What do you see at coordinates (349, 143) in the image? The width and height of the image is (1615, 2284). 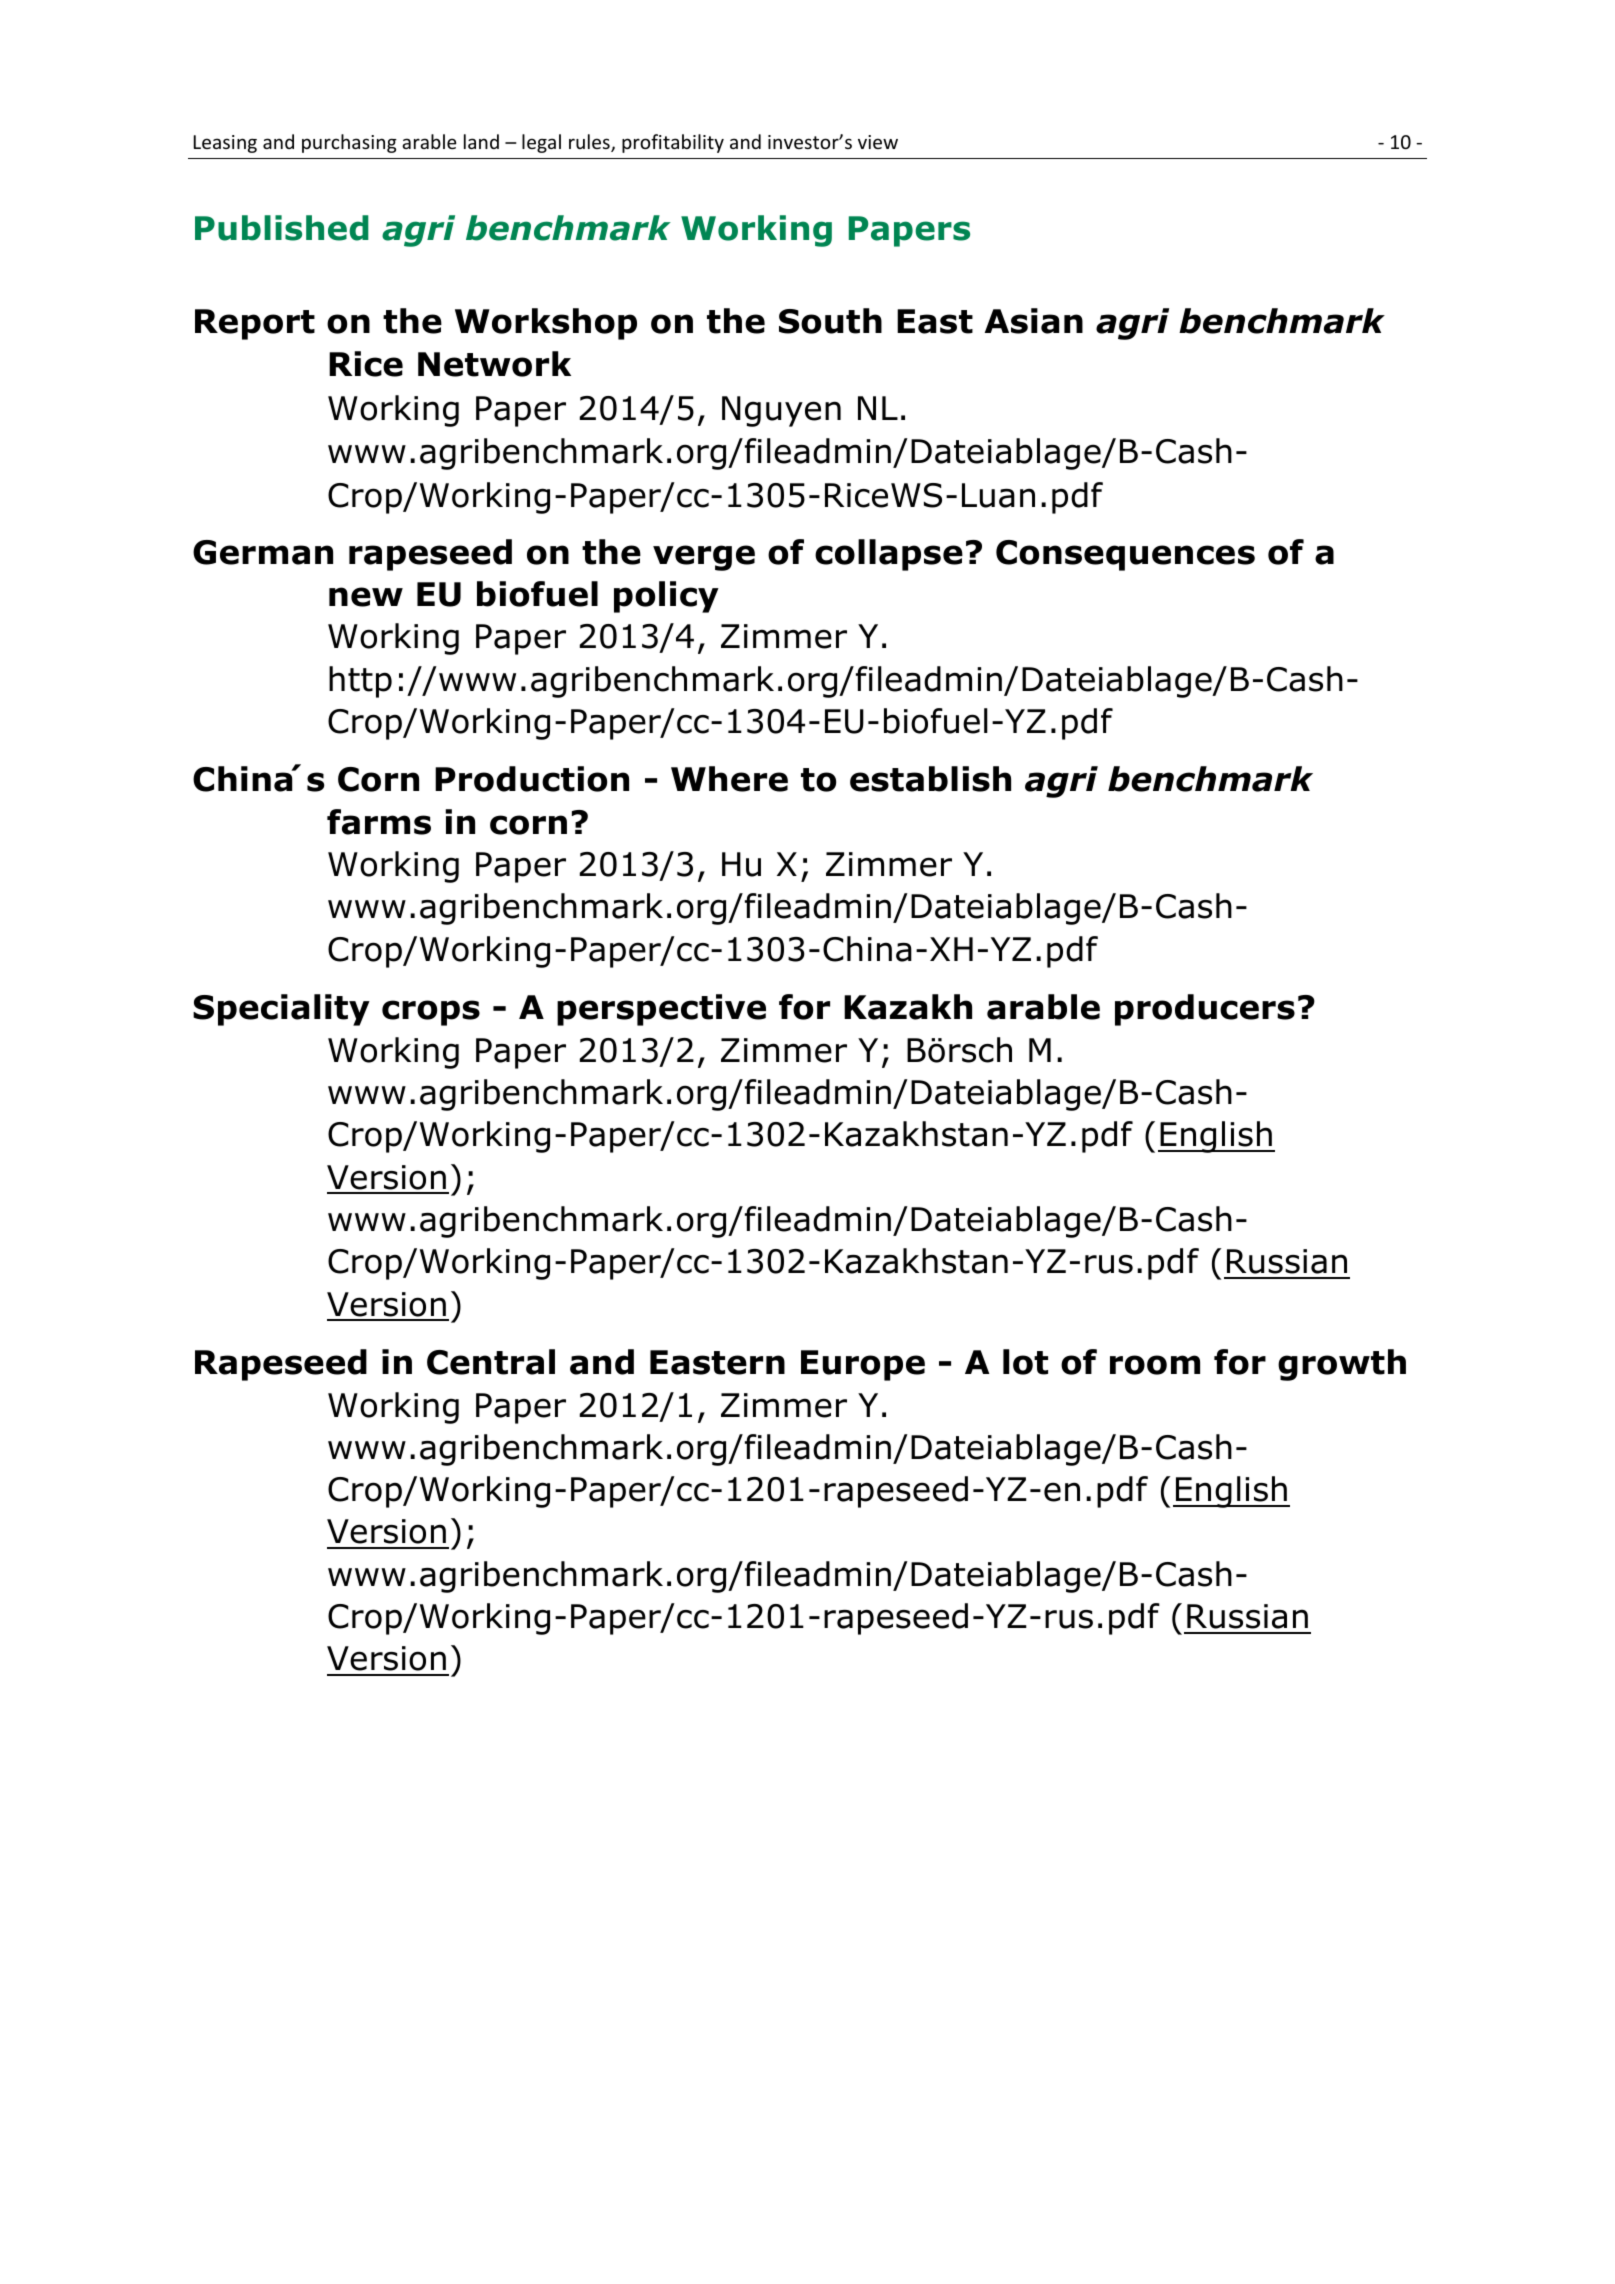 I see `purchasing` at bounding box center [349, 143].
